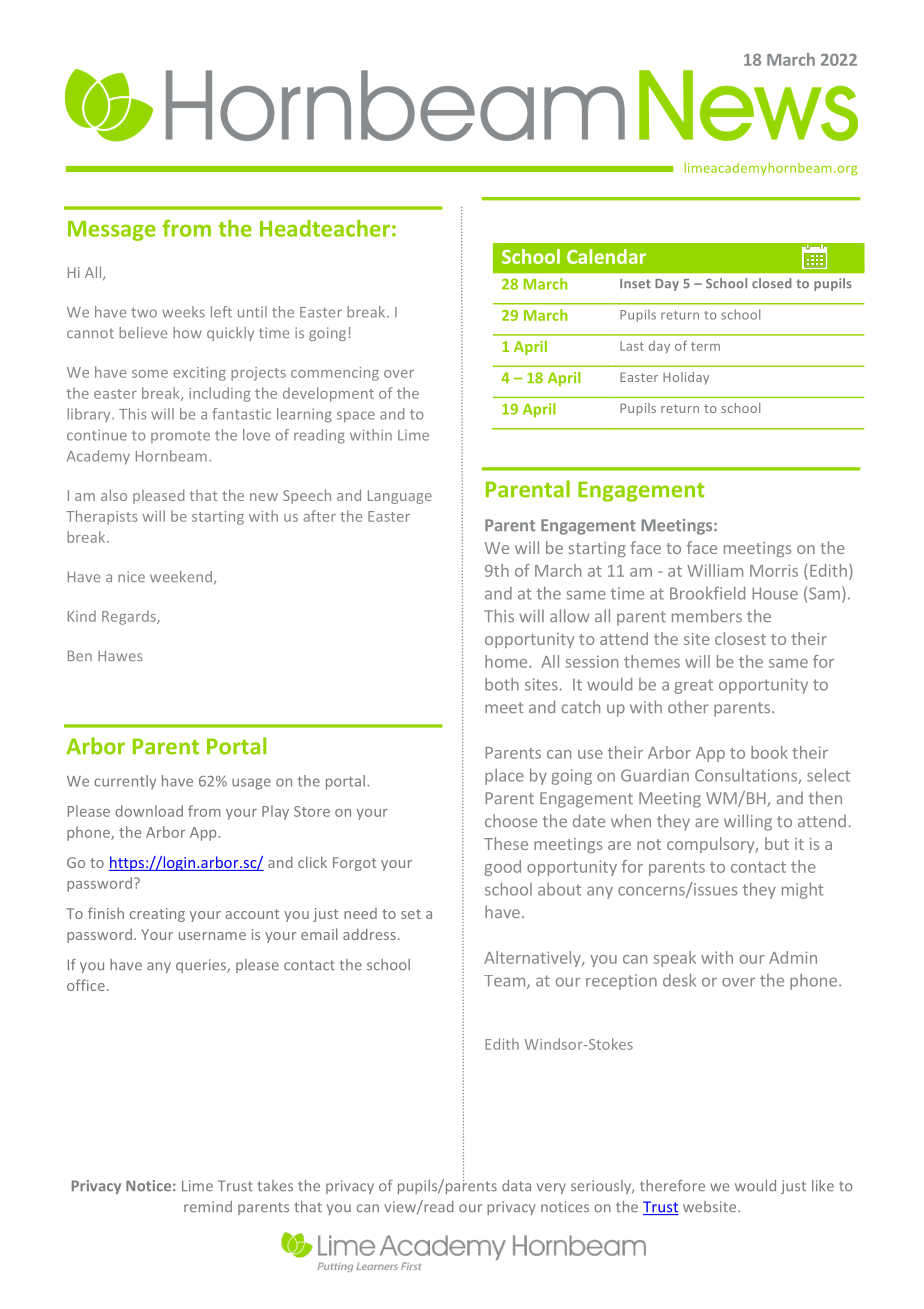 The image size is (924, 1309). I want to click on Inset, so click(635, 284).
